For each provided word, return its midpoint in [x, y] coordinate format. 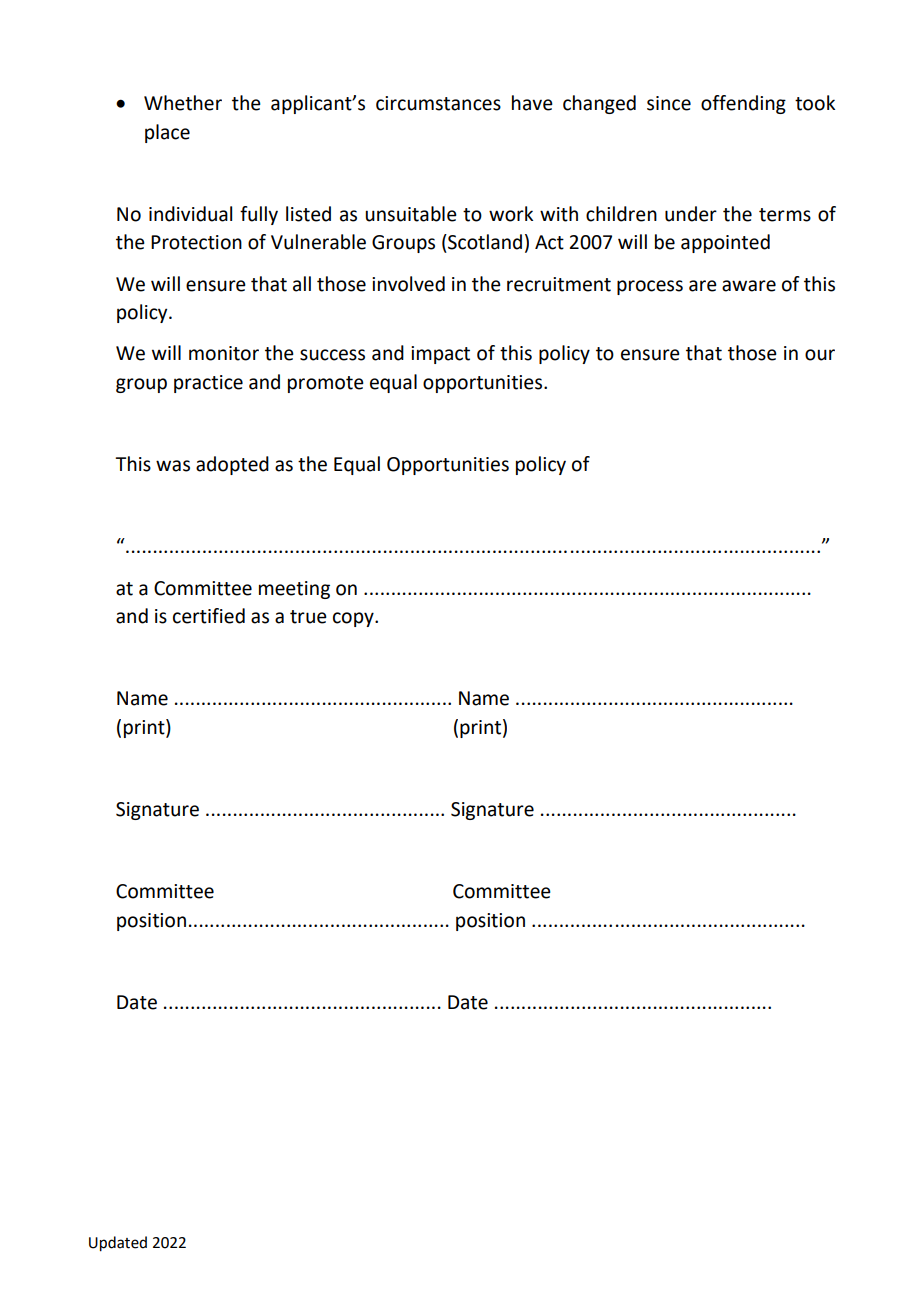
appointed [725, 243]
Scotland [484, 242]
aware [749, 286]
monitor [224, 353]
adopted [232, 465]
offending [743, 104]
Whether [183, 103]
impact [440, 355]
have [532, 103]
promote [326, 384]
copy [354, 619]
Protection [196, 242]
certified [209, 616]
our [820, 355]
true [308, 617]
